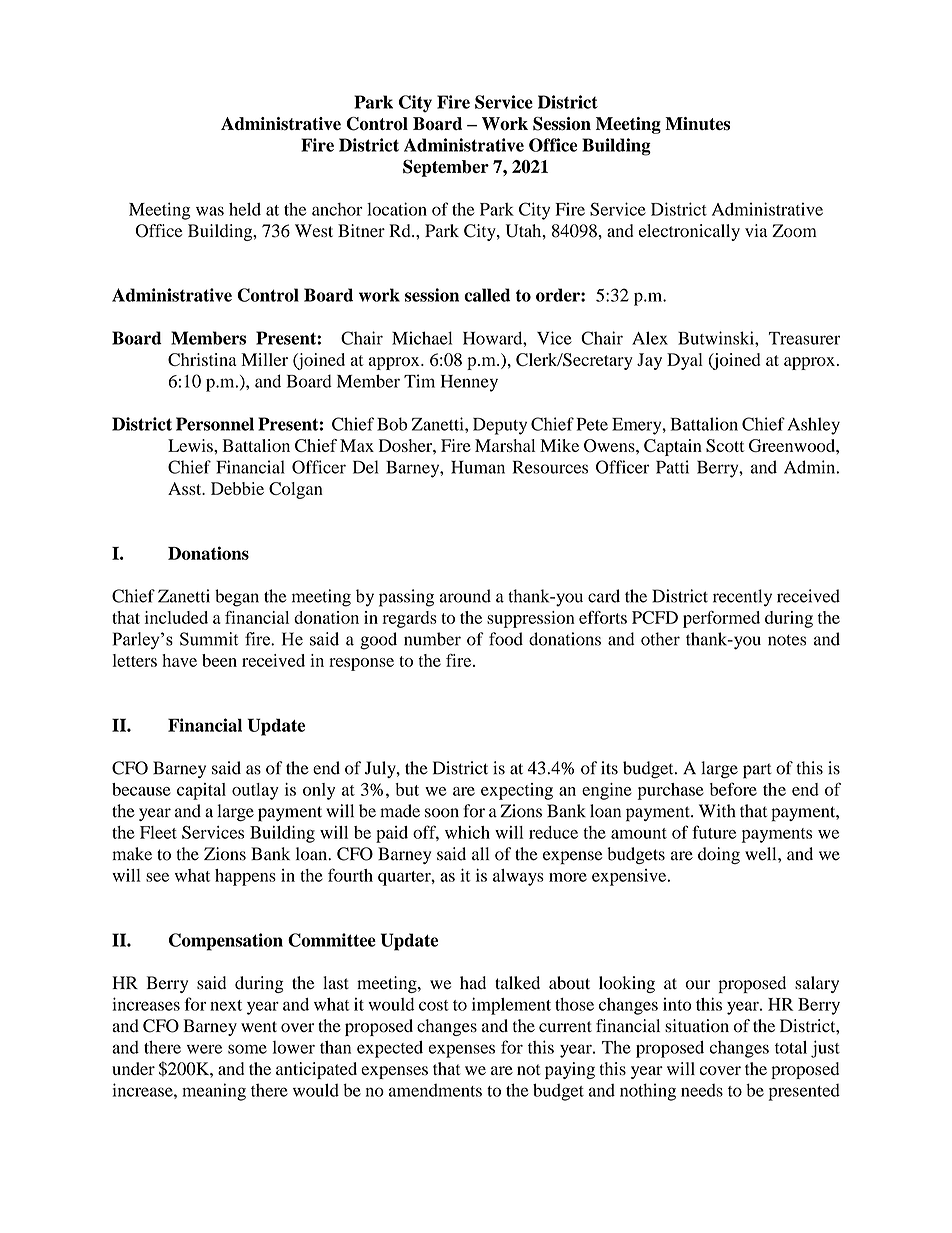  Describe the element at coordinates (204, 1049) in the screenshot. I see `were` at that location.
